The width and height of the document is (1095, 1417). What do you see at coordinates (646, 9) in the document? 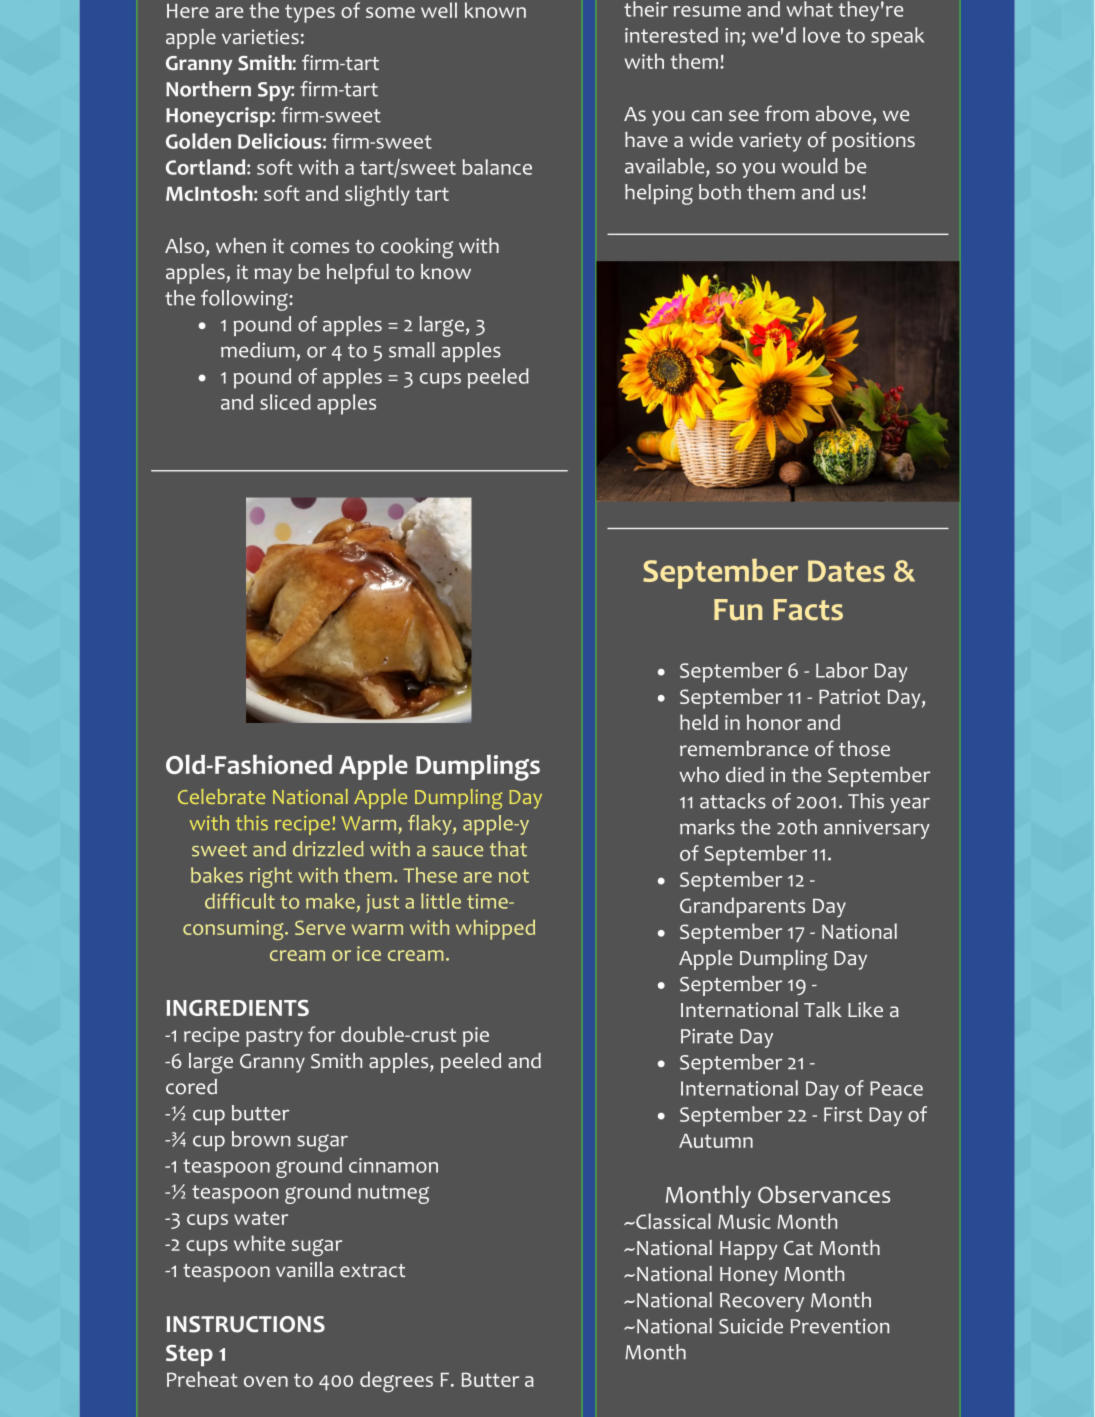
I see `their` at bounding box center [646, 9].
